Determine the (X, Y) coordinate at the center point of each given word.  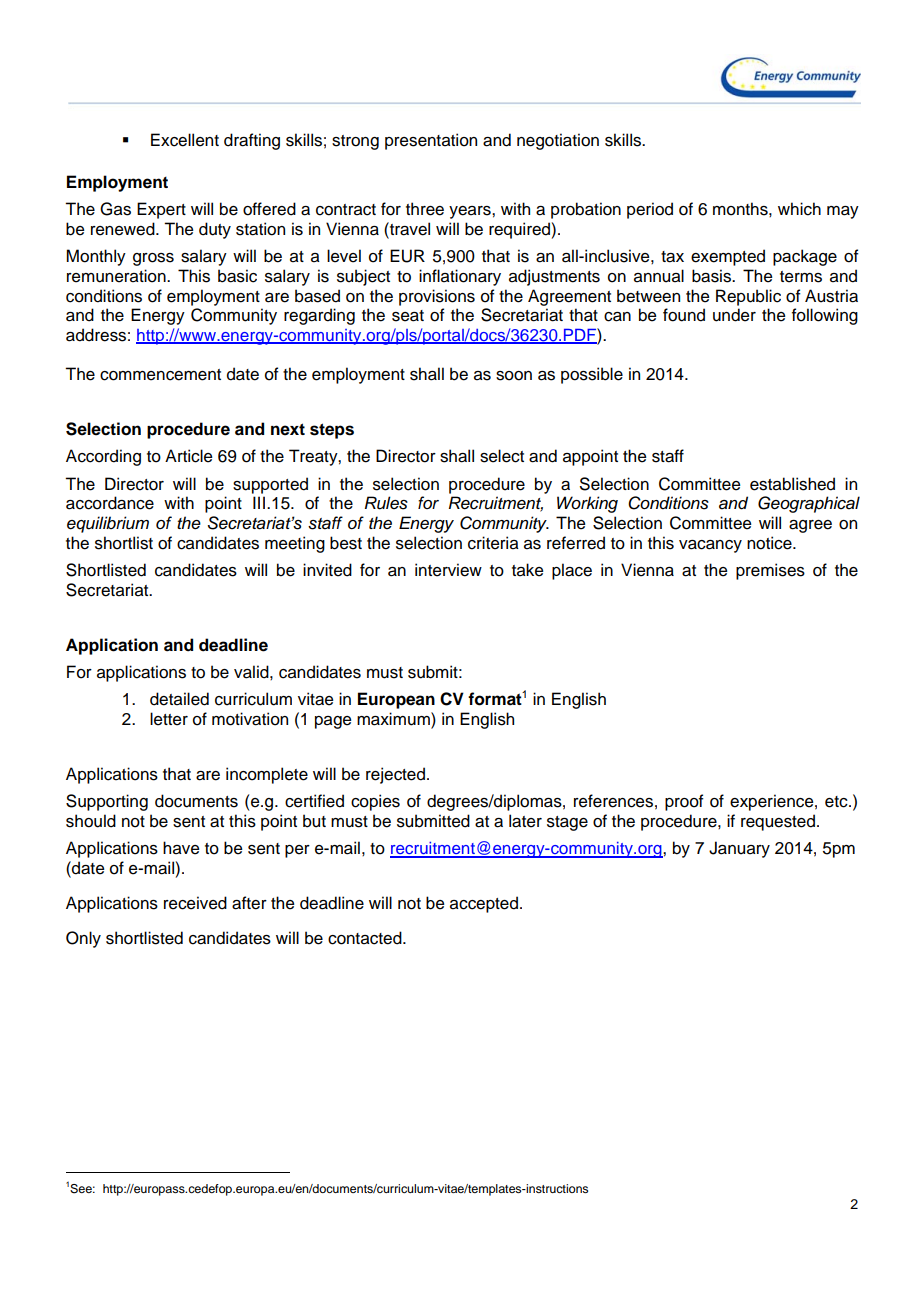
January (739, 849)
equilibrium (108, 524)
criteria (493, 543)
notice (770, 543)
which (799, 209)
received (195, 903)
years (471, 212)
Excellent (185, 140)
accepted (484, 904)
